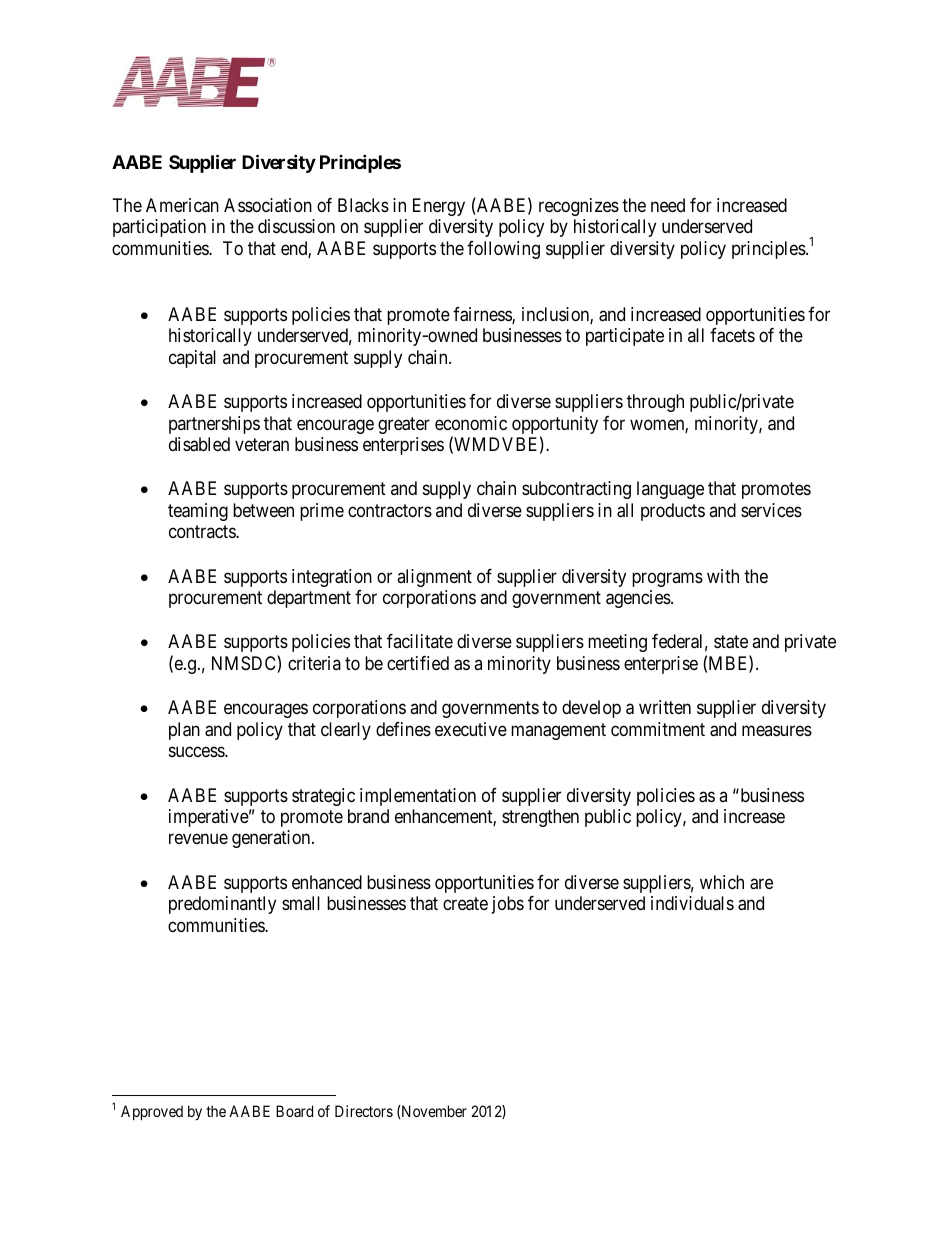  What do you see at coordinates (390, 510) in the screenshot?
I see `contractors` at bounding box center [390, 510].
